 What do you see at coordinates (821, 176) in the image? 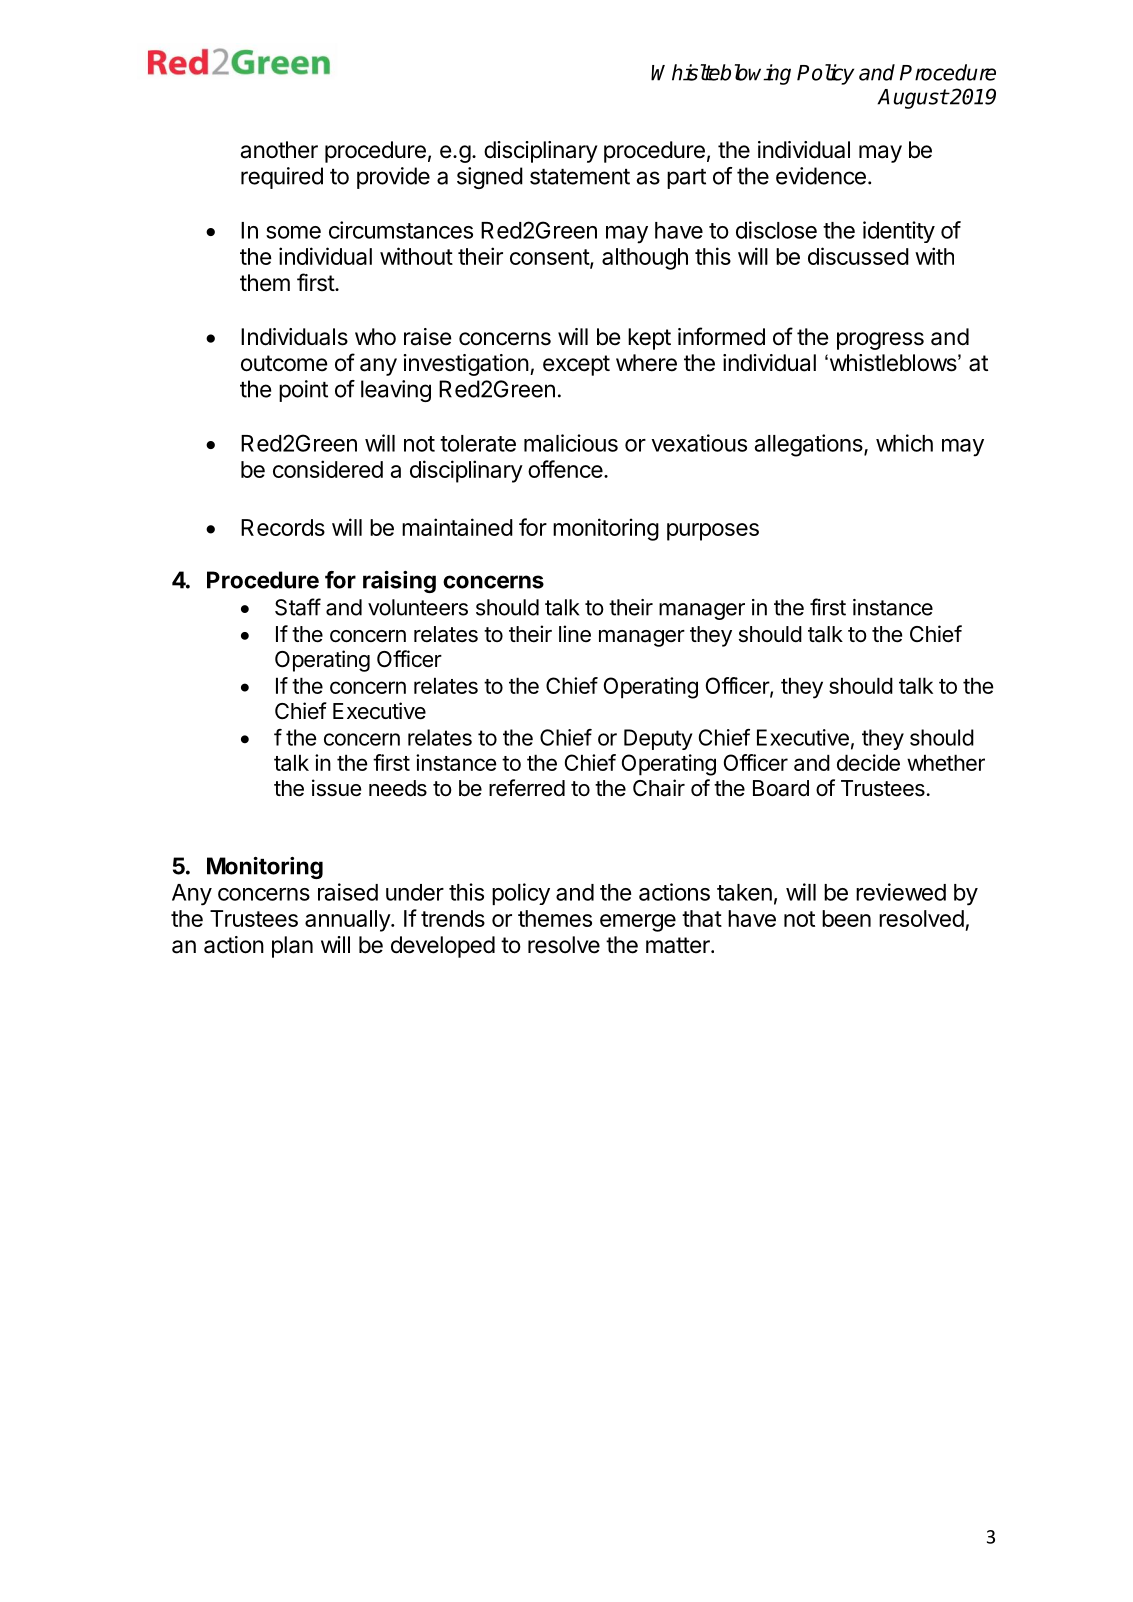
I see `evidence` at bounding box center [821, 176].
